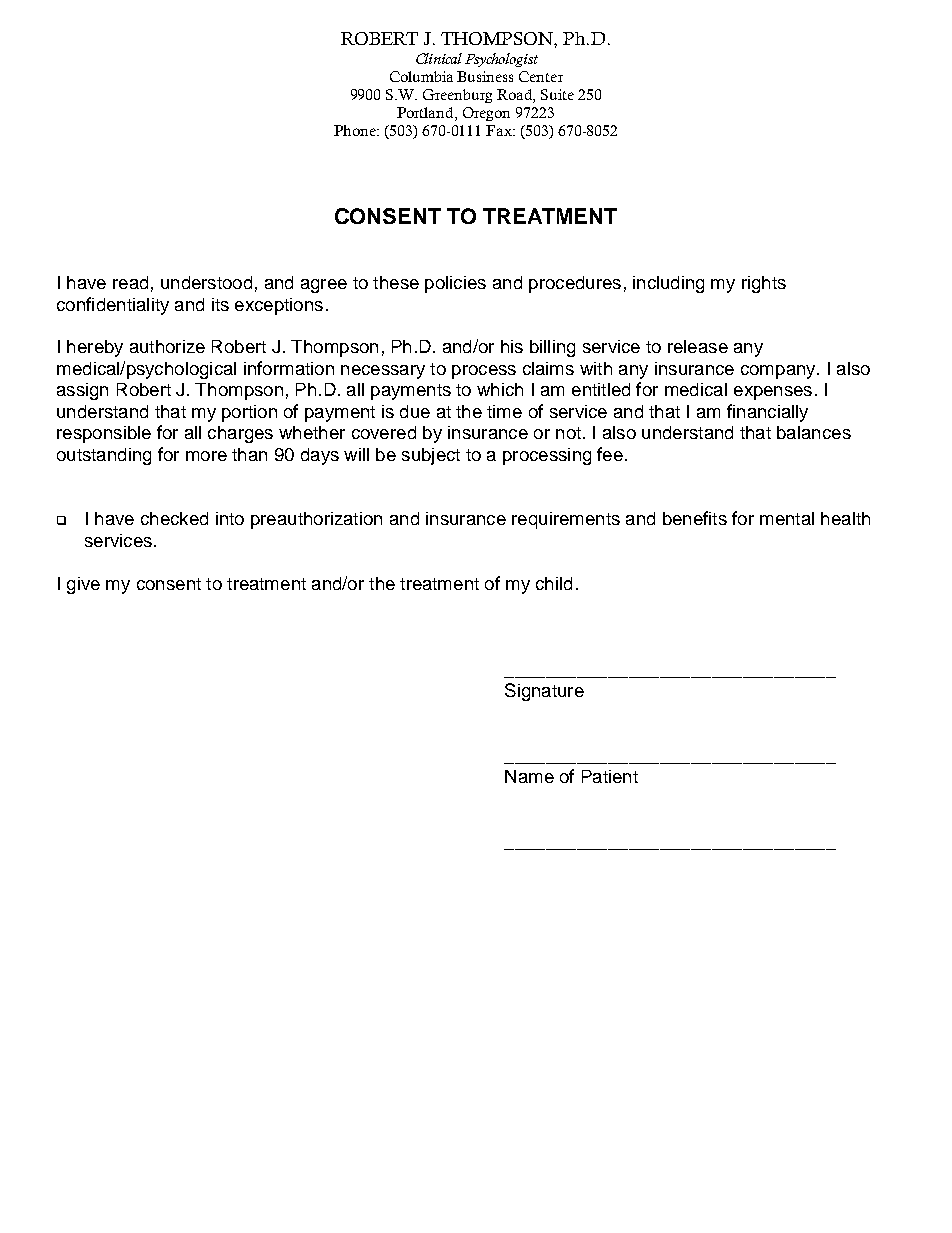 Image resolution: width=952 pixels, height=1233 pixels. Describe the element at coordinates (485, 76) in the screenshot. I see `Business` at that location.
